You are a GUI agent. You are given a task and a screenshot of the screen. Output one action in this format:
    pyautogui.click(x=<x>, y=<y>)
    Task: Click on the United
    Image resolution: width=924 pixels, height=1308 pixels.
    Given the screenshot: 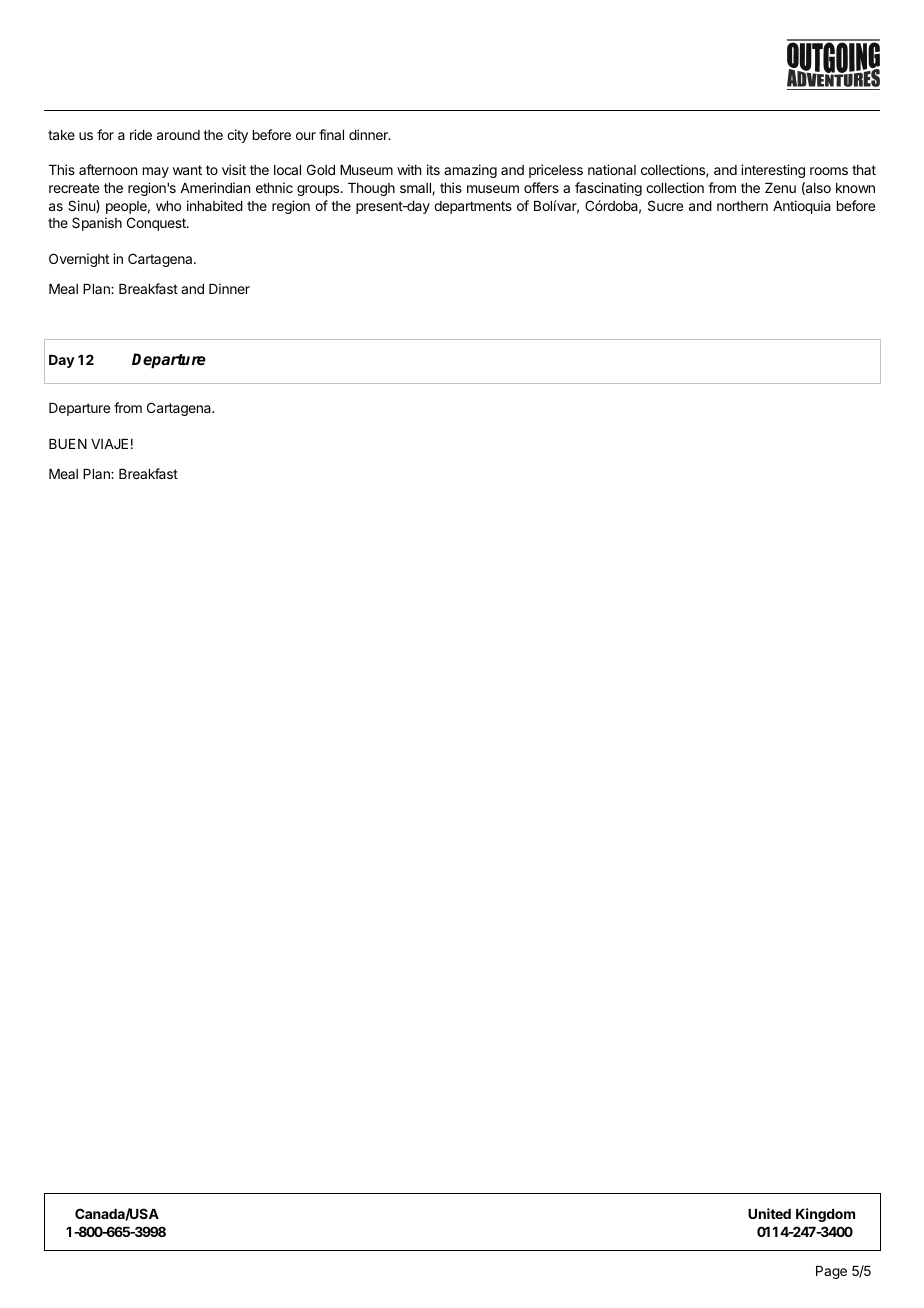 What is the action you would take?
    pyautogui.click(x=769, y=1213)
